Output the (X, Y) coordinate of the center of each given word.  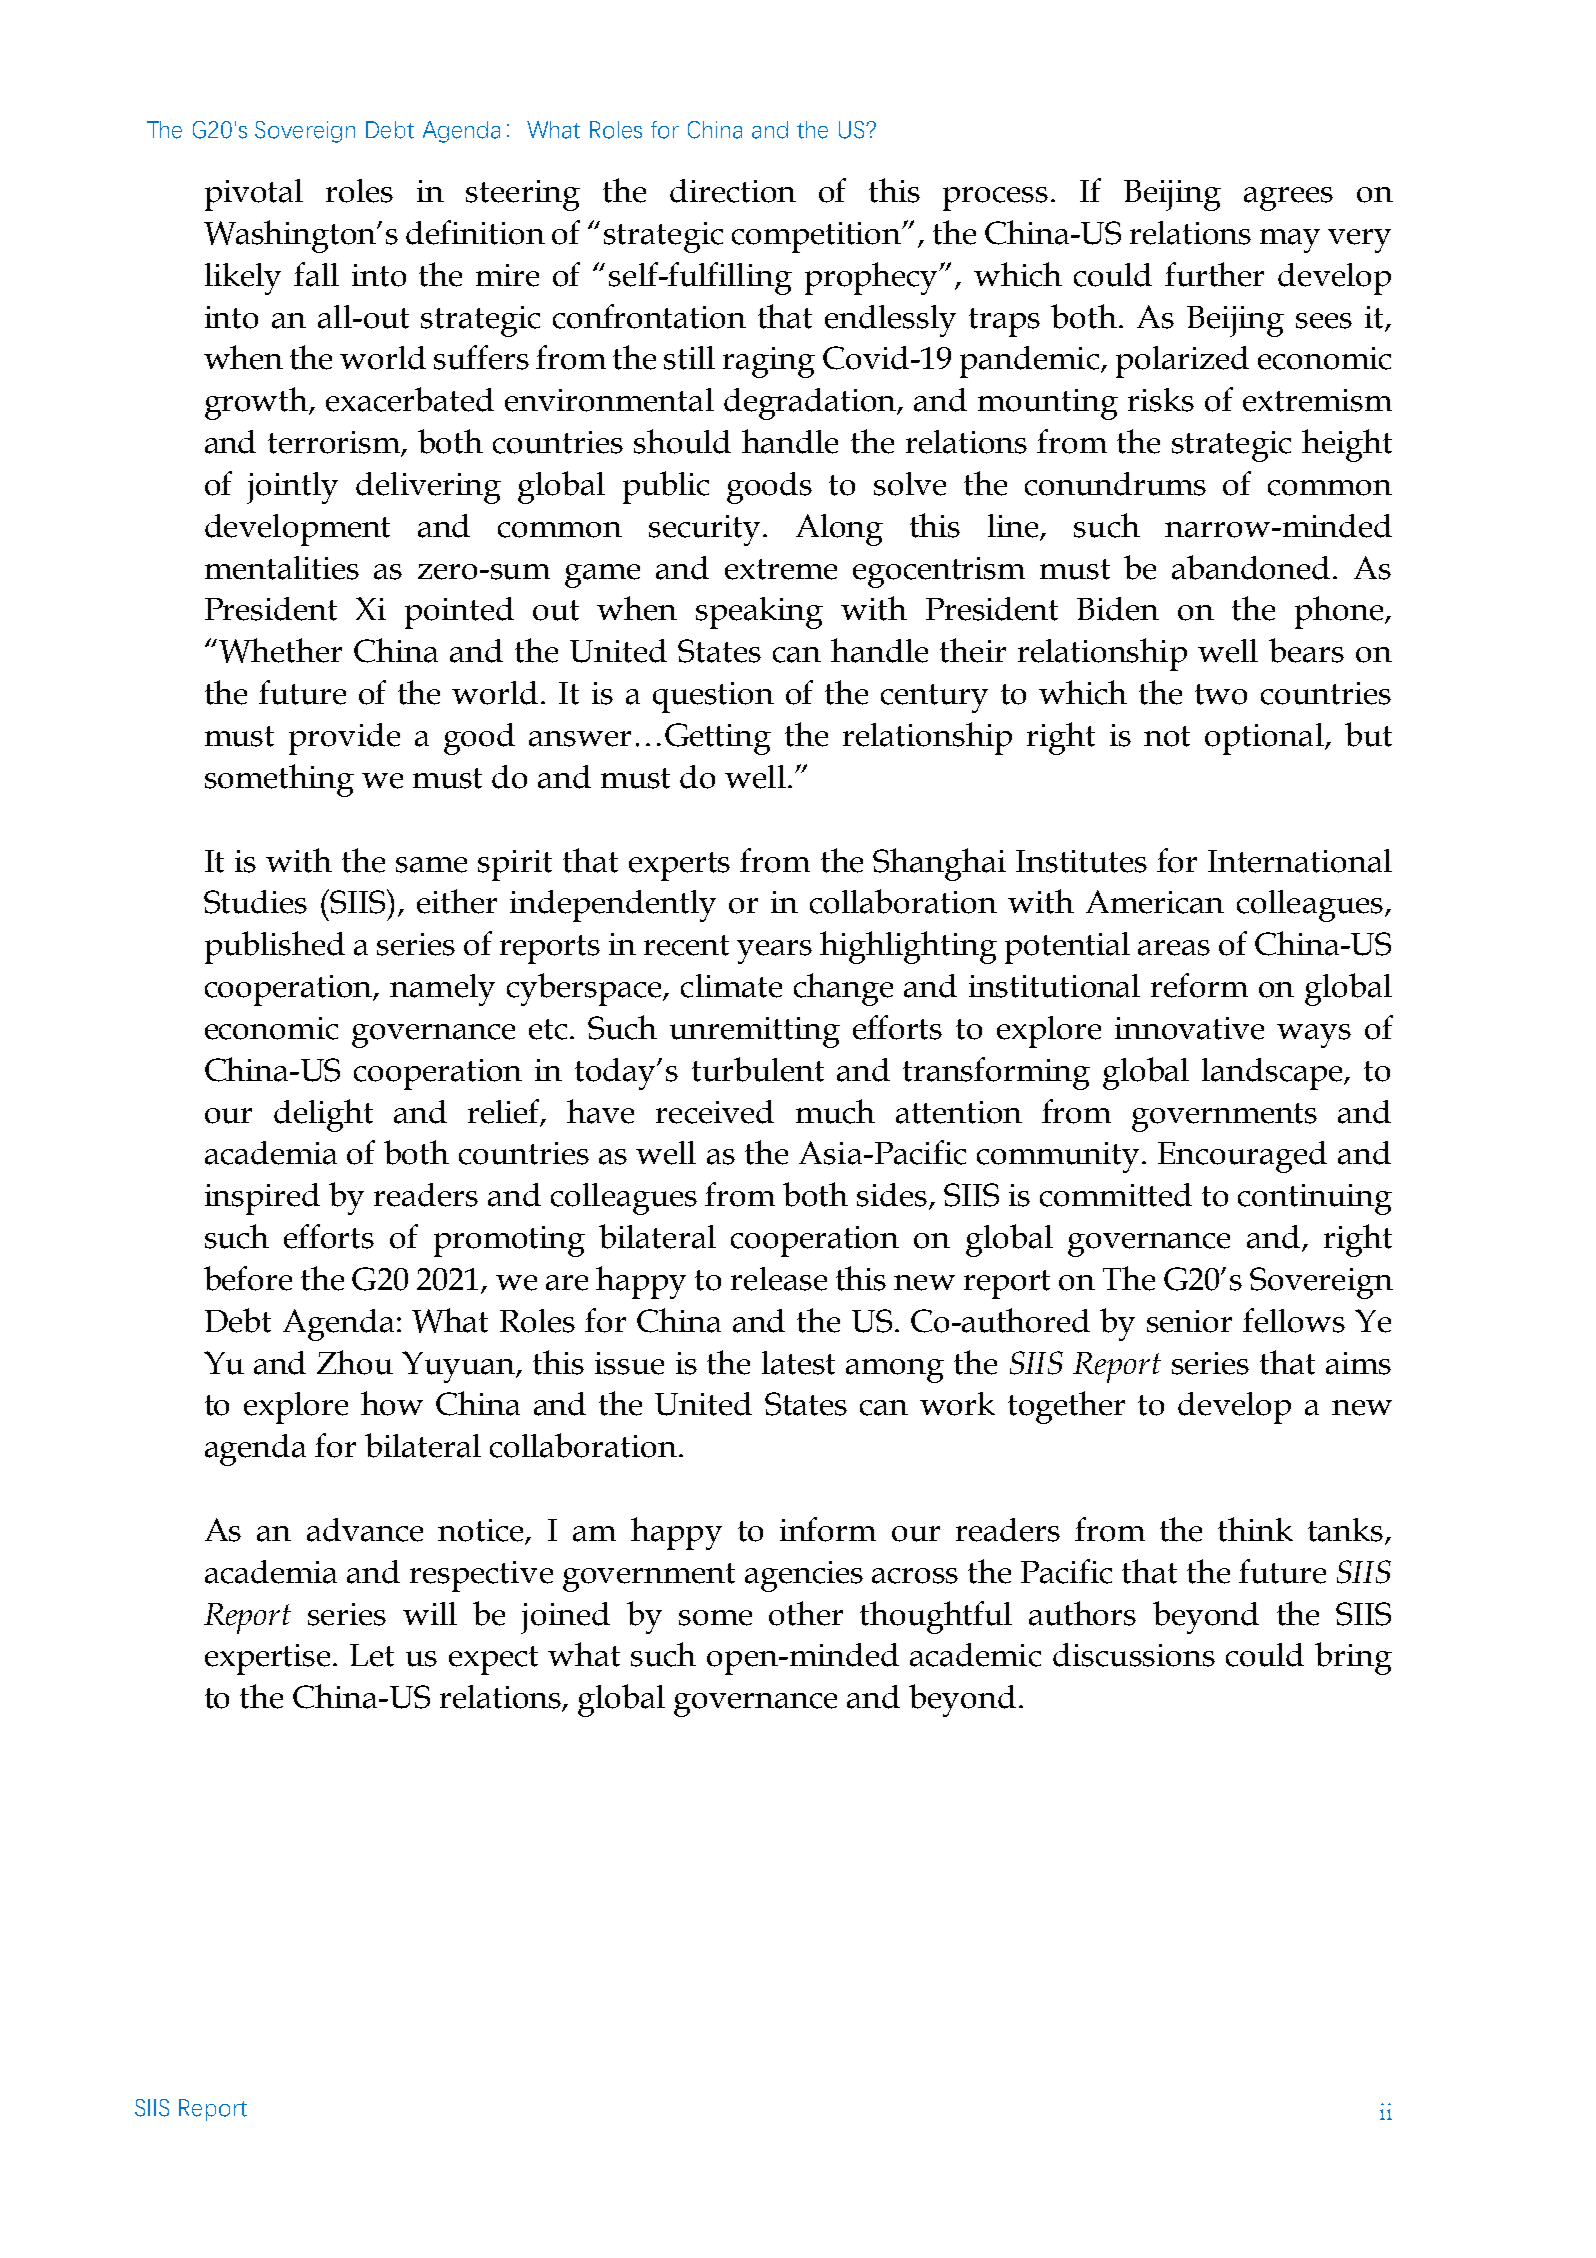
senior (1189, 1321)
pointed (459, 613)
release (779, 1279)
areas (1174, 948)
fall (316, 274)
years (774, 952)
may (1290, 241)
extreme (781, 569)
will (430, 1613)
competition (818, 237)
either (457, 901)
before (248, 1278)
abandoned (1251, 567)
